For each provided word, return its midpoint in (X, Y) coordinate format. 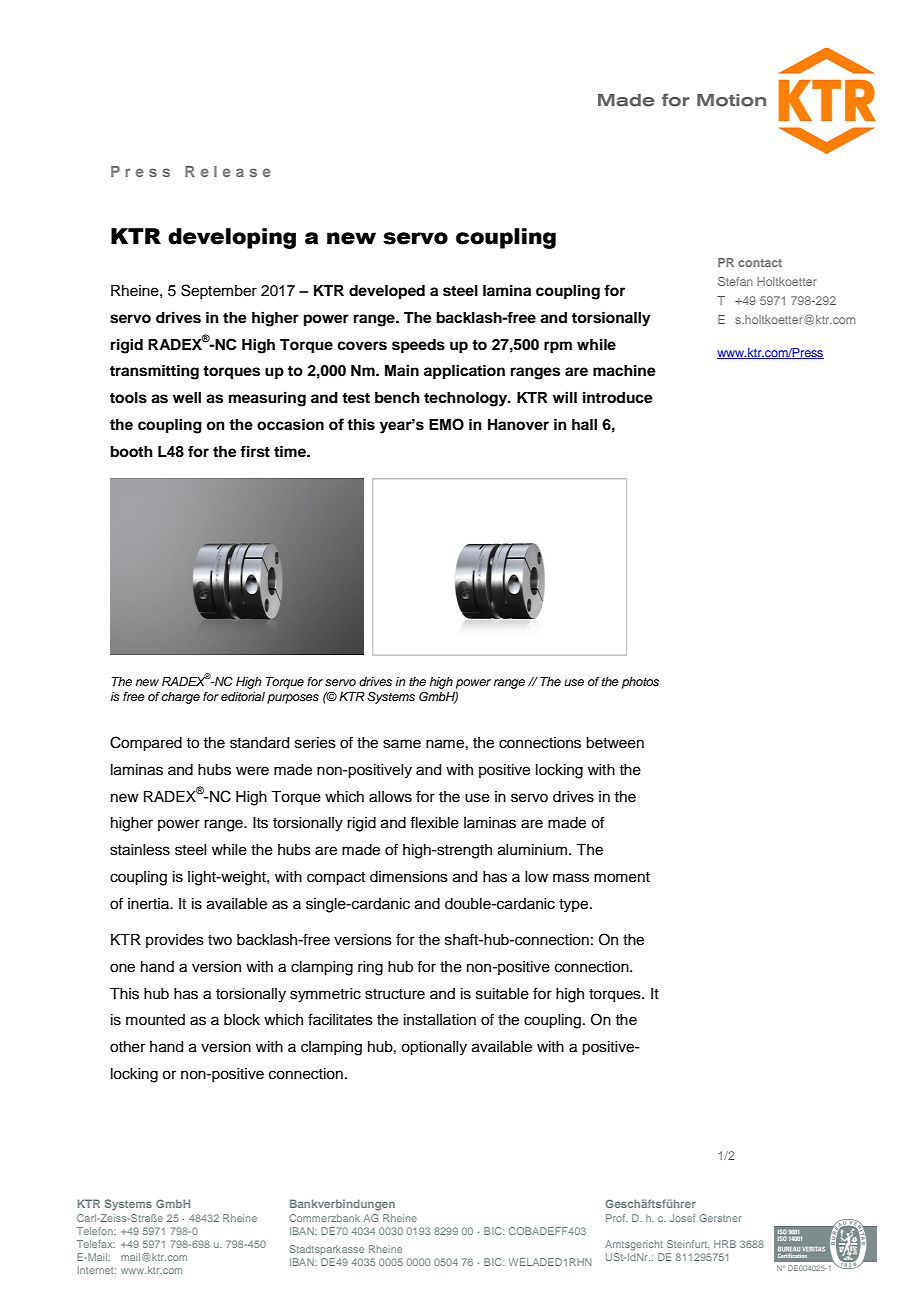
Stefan (735, 281)
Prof (617, 1218)
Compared (146, 744)
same (402, 744)
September (219, 291)
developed (387, 292)
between (615, 743)
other (127, 1047)
